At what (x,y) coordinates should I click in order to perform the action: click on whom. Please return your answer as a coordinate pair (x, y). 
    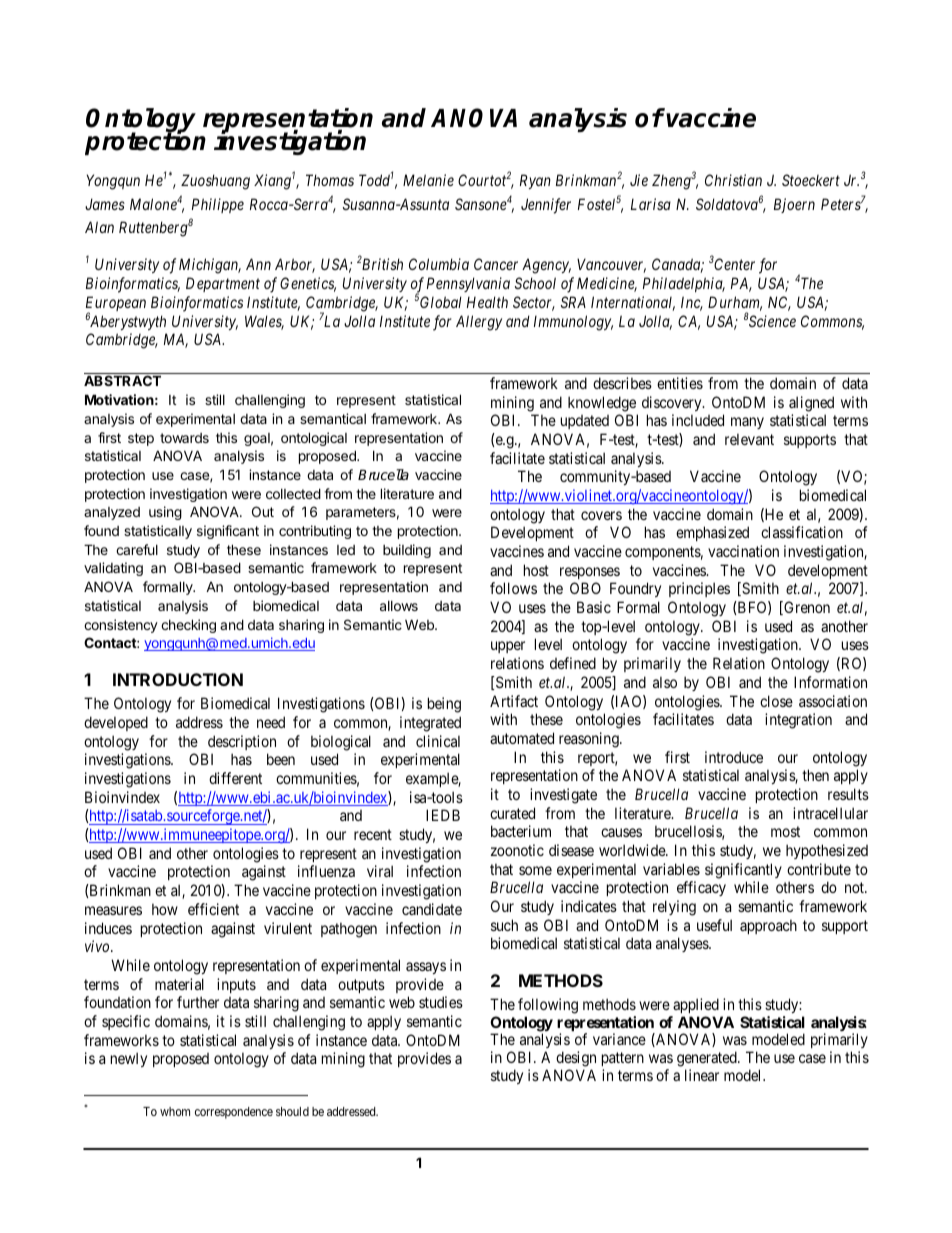
    Looking at the image, I should click on (175, 1111).
